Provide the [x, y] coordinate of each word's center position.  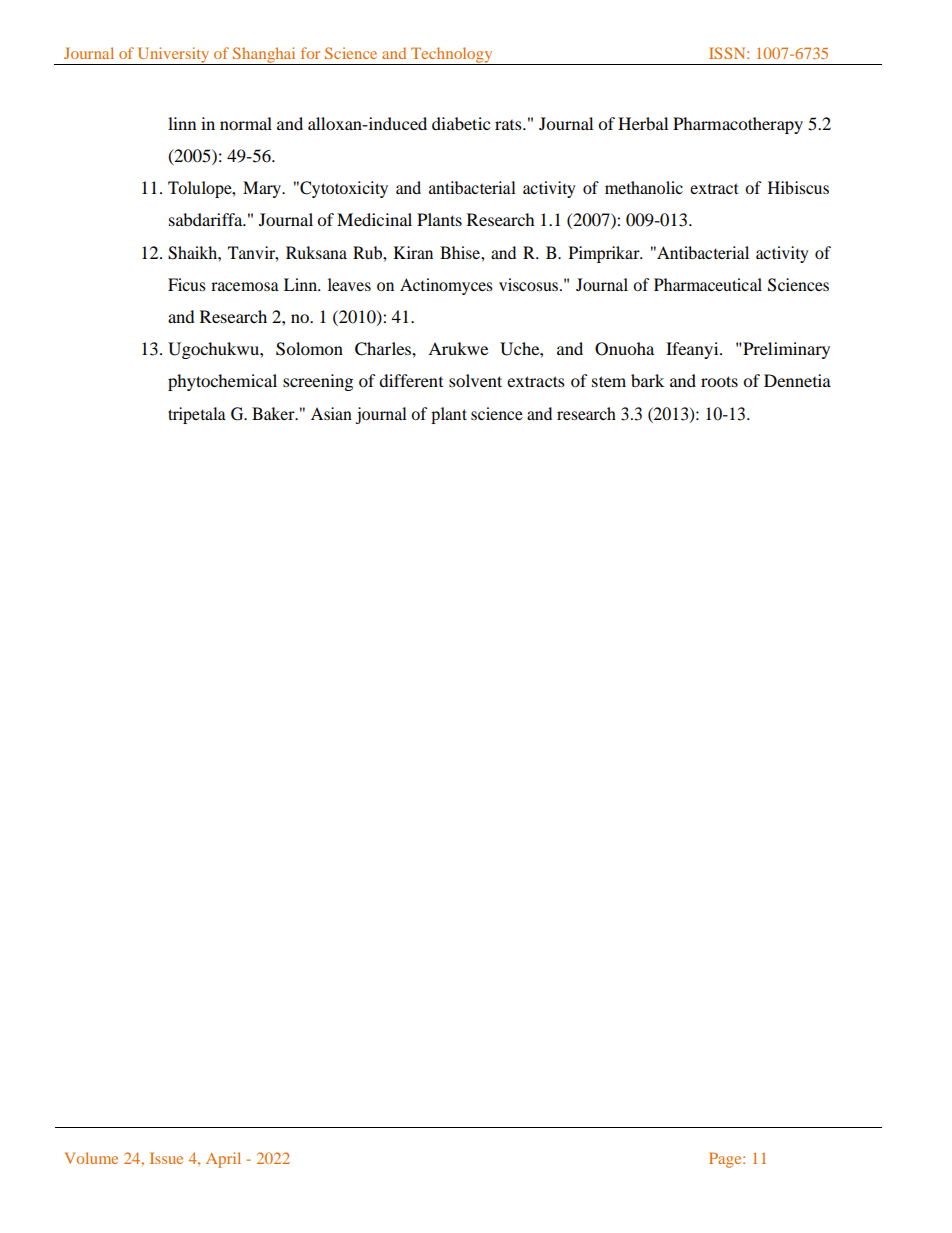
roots [719, 381]
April [223, 1160]
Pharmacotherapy [738, 125]
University [174, 56]
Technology [452, 56]
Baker [274, 413]
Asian [331, 413]
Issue [166, 1158]
